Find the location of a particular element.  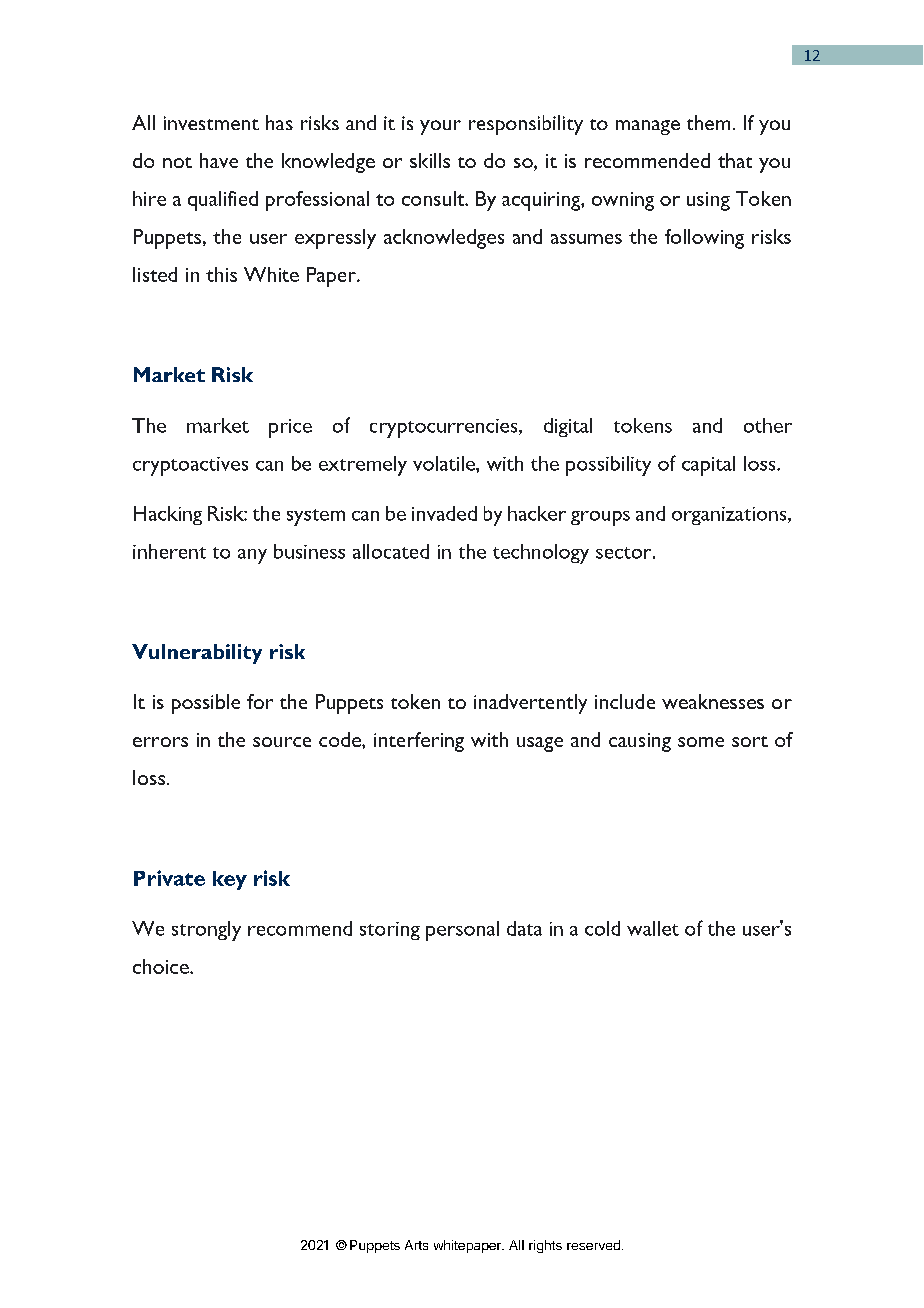

have is located at coordinates (219, 160).
